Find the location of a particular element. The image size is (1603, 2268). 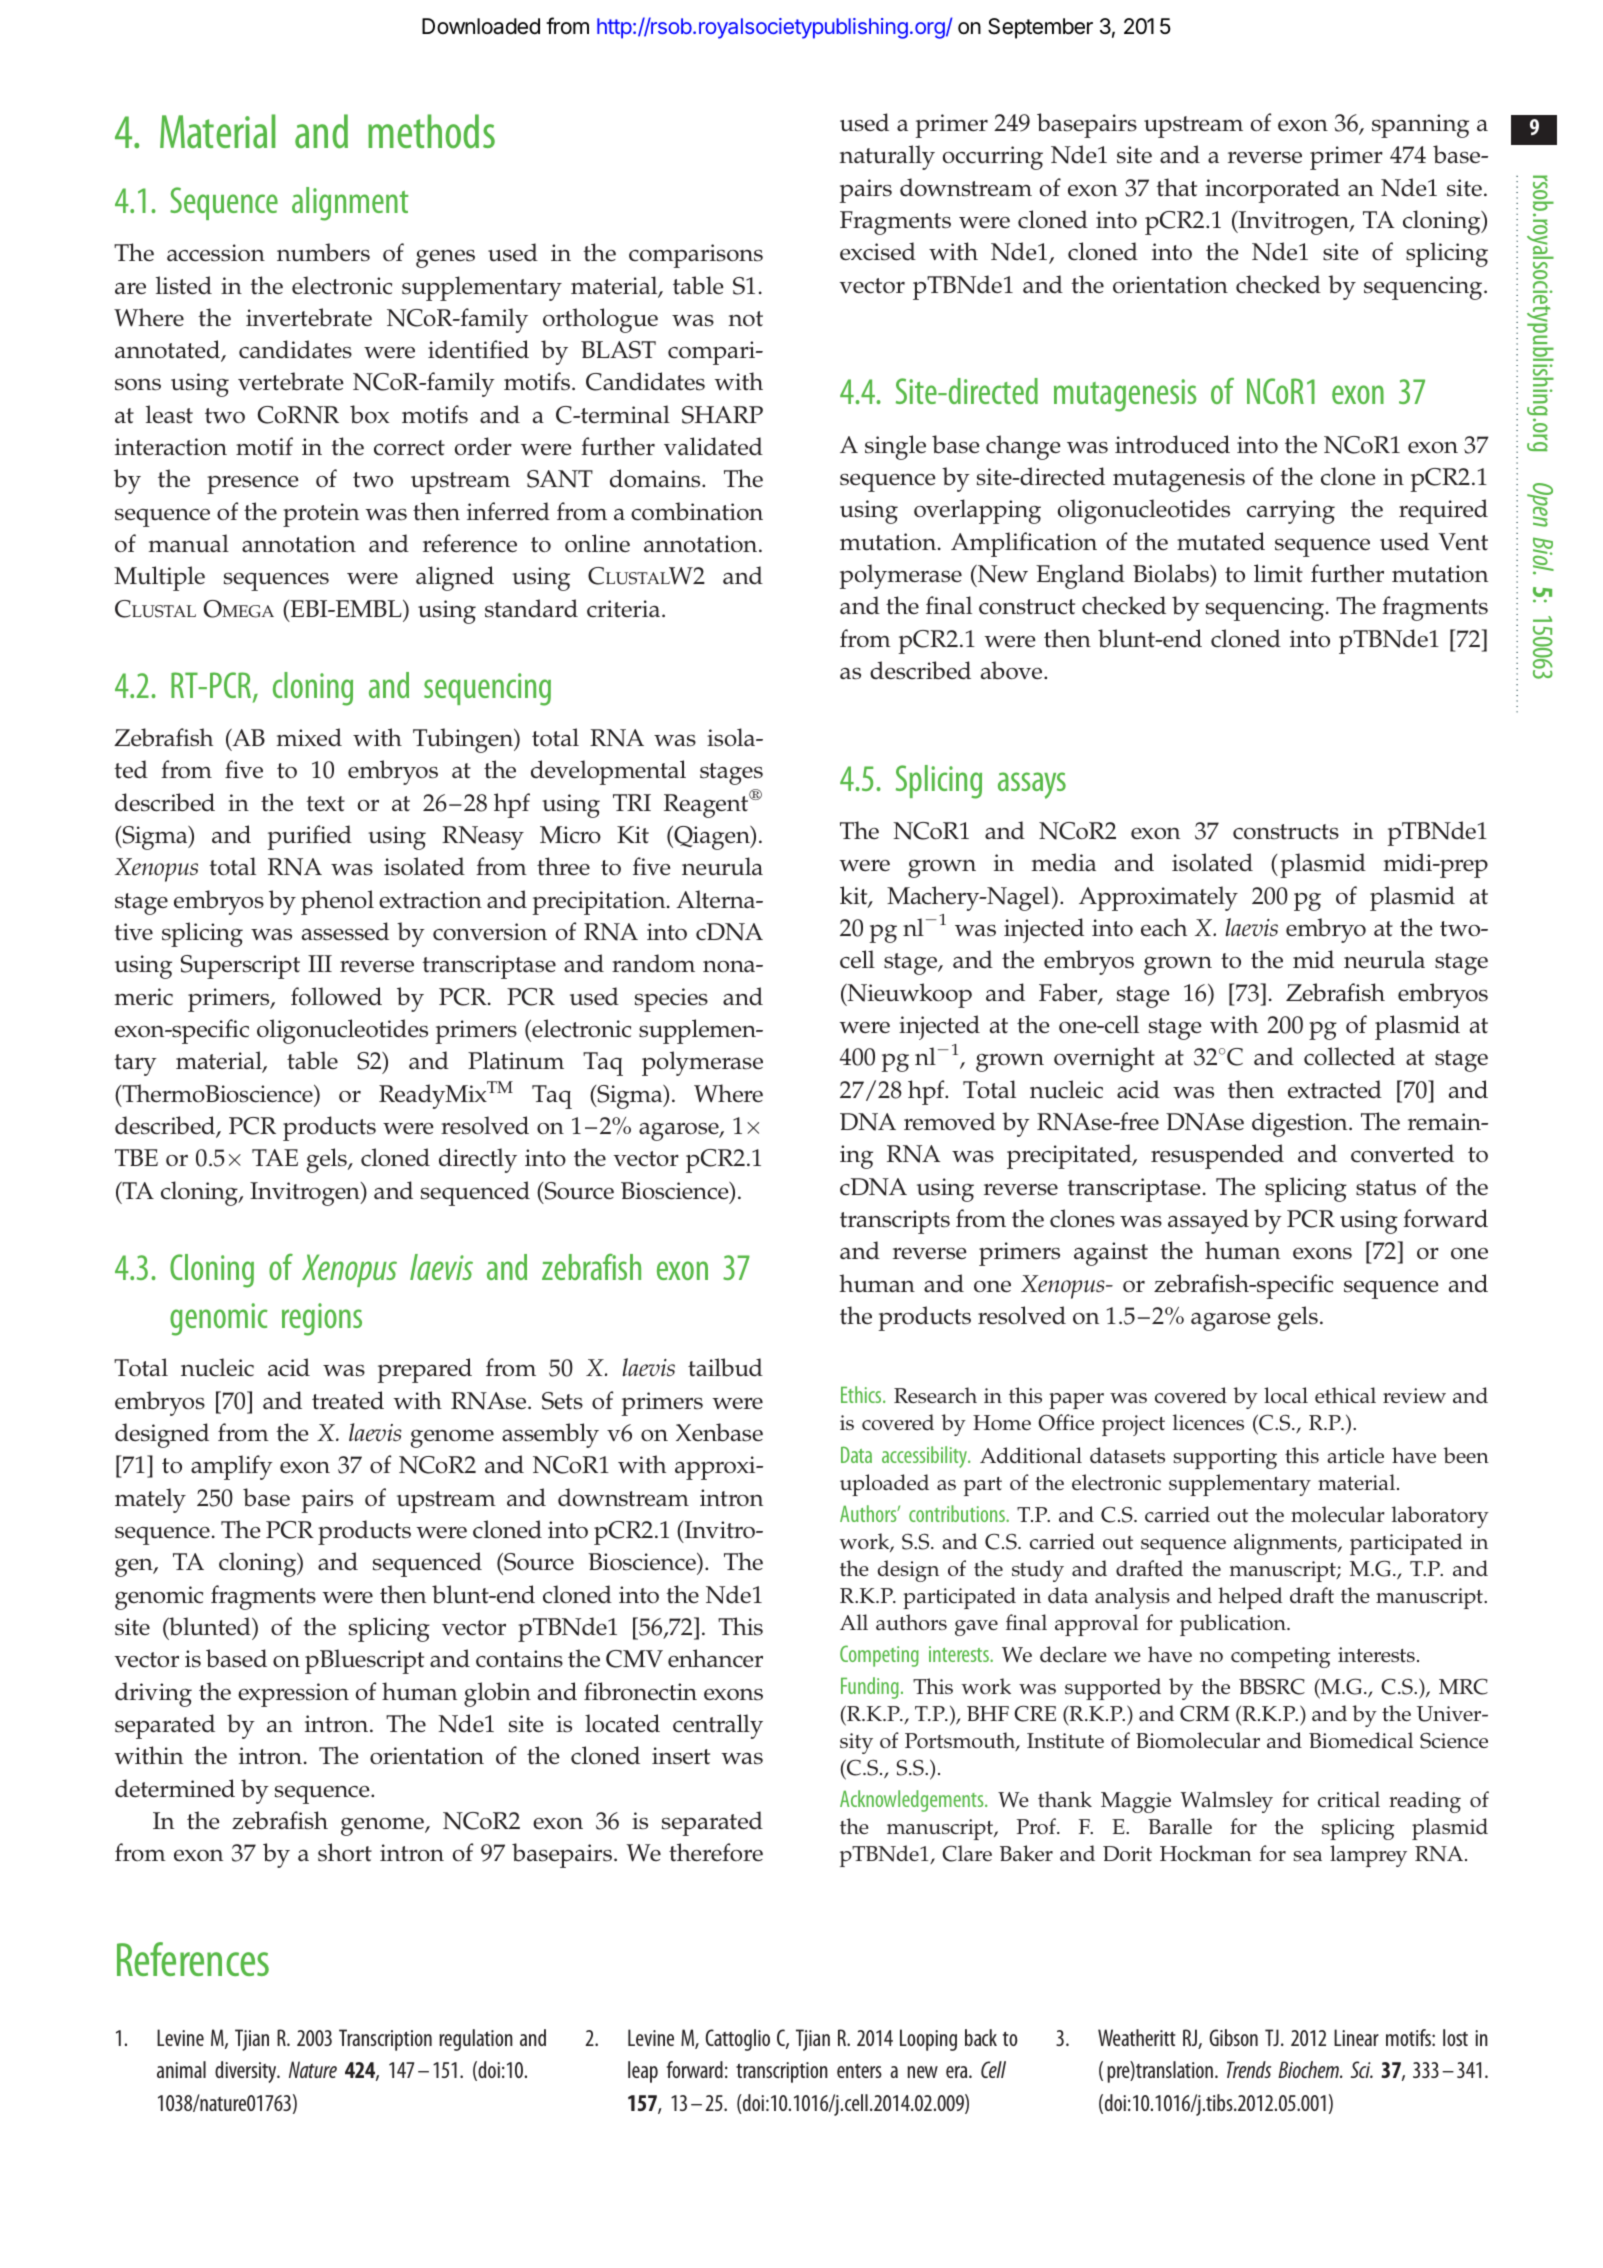

species is located at coordinates (671, 1000).
